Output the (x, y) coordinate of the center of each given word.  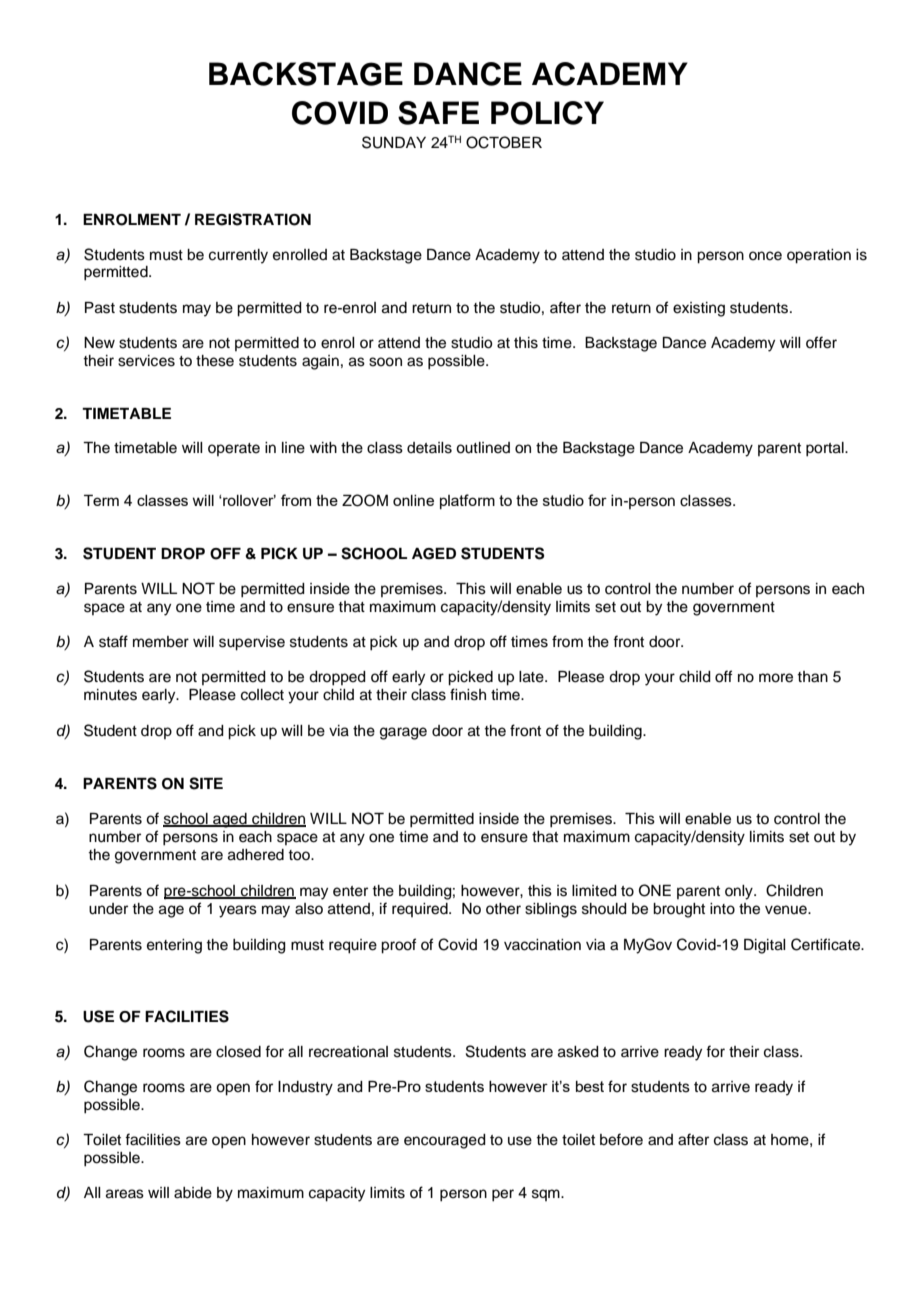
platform (467, 501)
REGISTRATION (253, 219)
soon (385, 362)
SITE (206, 783)
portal (826, 449)
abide (193, 1193)
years (238, 911)
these (215, 361)
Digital (765, 946)
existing (699, 309)
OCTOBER (504, 142)
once (765, 256)
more (776, 678)
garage (403, 733)
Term (101, 500)
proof (398, 946)
